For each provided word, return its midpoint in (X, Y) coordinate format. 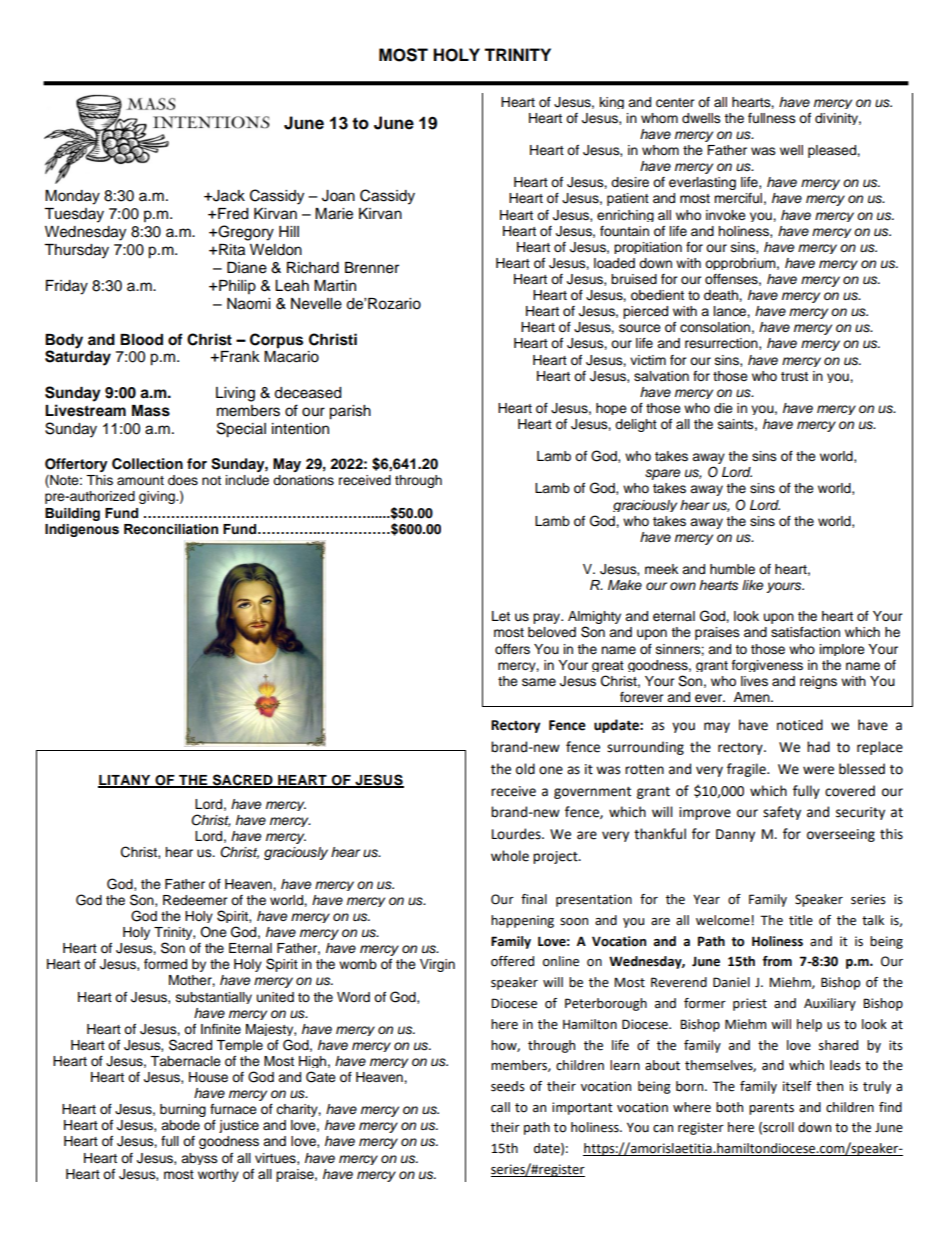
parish (350, 412)
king (612, 103)
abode (180, 1125)
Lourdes (517, 834)
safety (782, 813)
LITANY (125, 781)
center (675, 103)
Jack (228, 196)
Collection (147, 464)
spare (662, 474)
